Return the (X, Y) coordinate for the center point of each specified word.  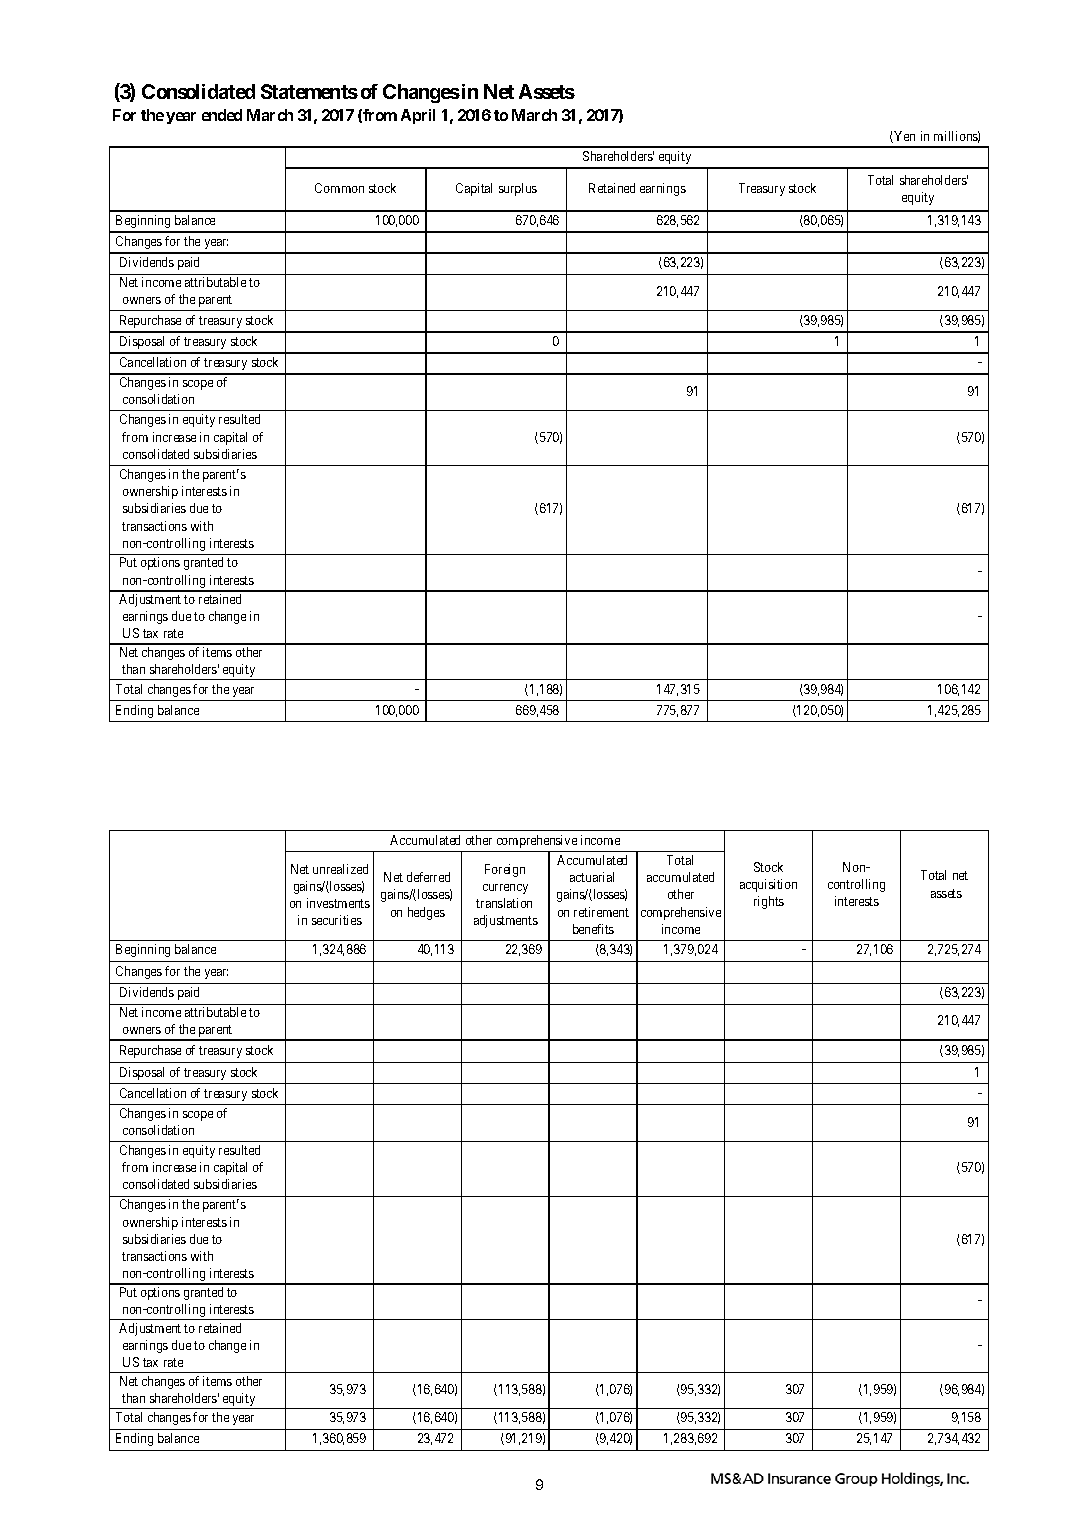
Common (339, 188)
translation (504, 903)
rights (769, 902)
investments (338, 903)
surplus (518, 189)
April (418, 116)
